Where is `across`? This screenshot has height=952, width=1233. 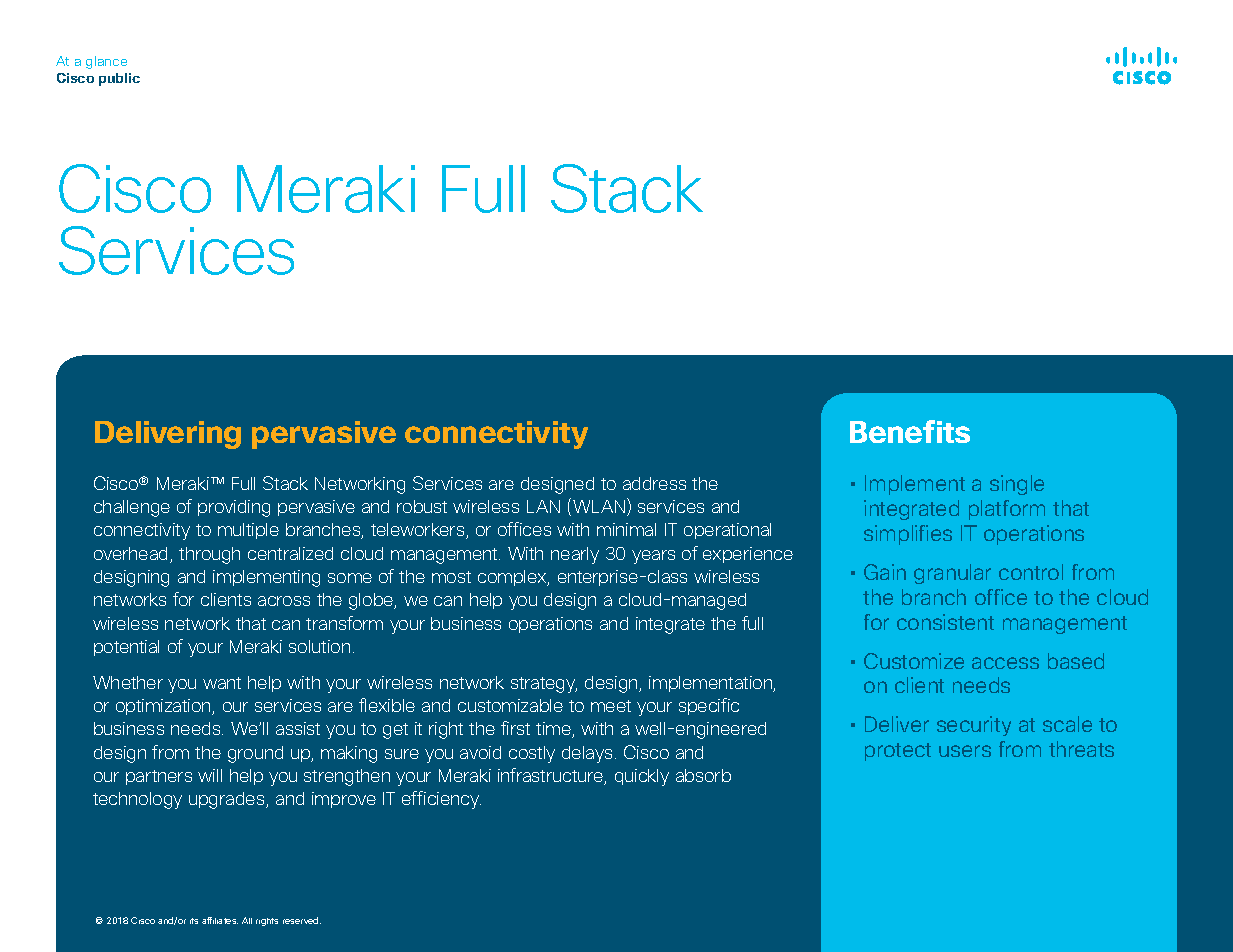
across is located at coordinates (284, 601).
